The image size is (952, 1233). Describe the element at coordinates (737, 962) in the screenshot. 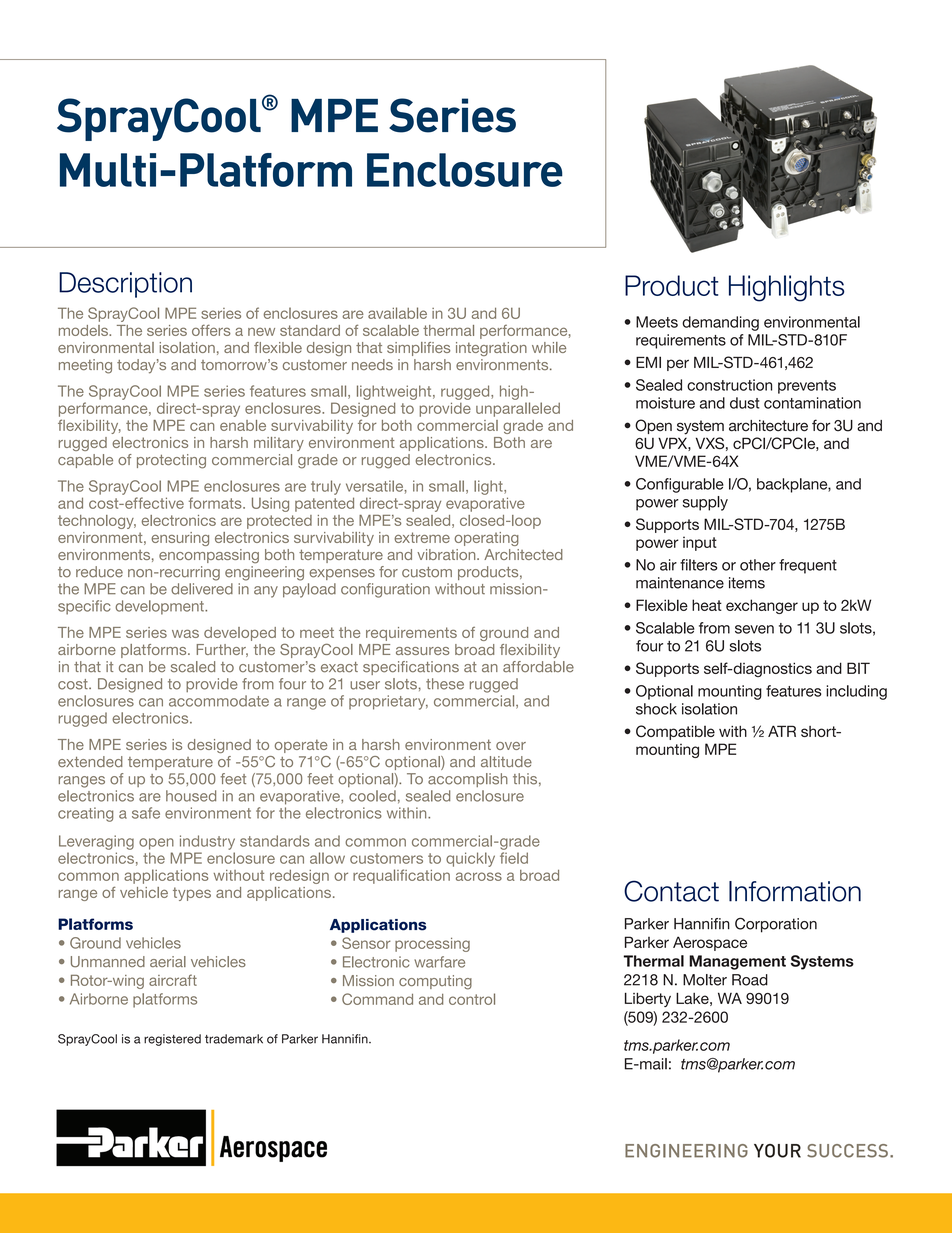

I see `Management` at that location.
